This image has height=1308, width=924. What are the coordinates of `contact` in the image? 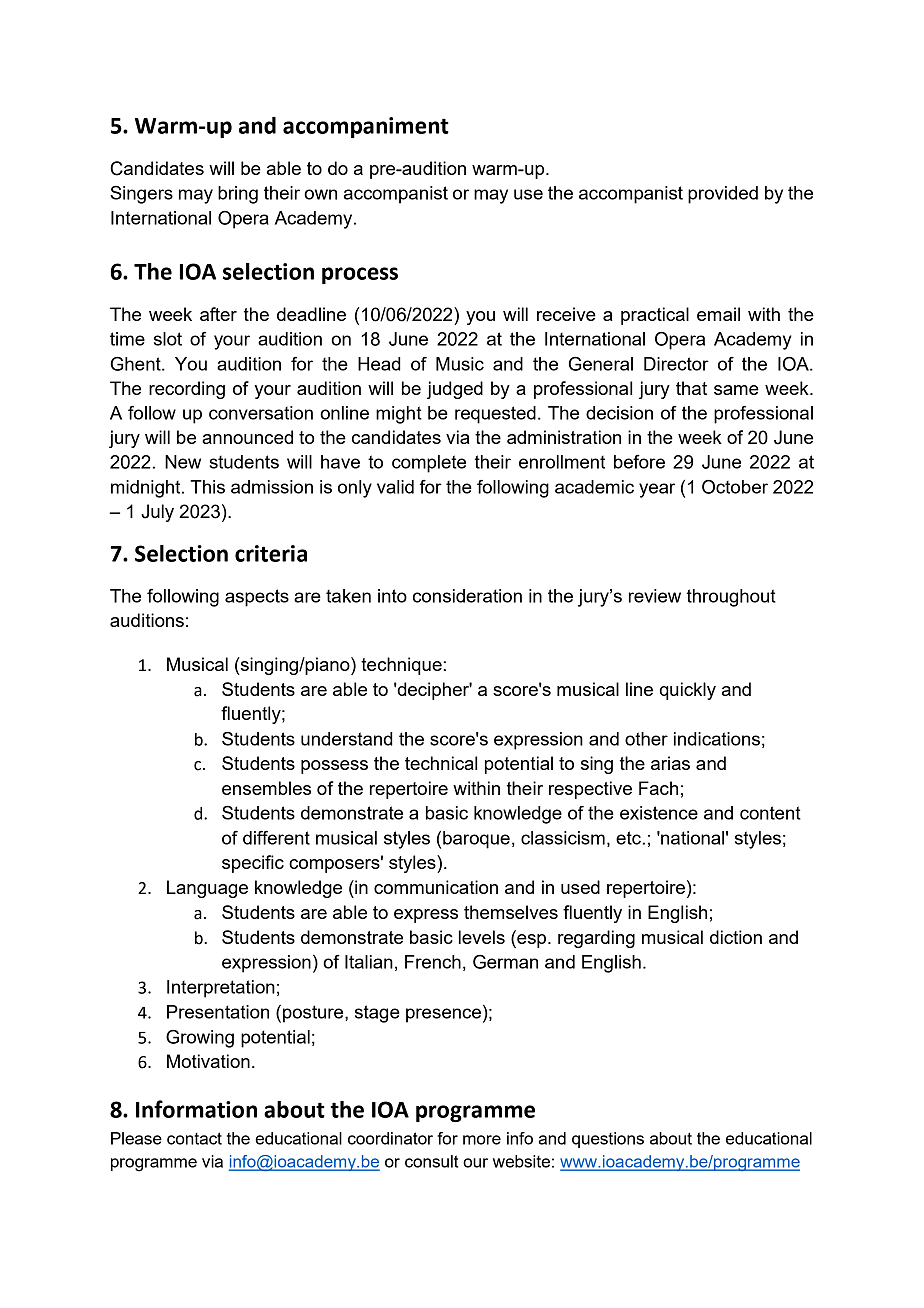 It's located at (194, 1138).
